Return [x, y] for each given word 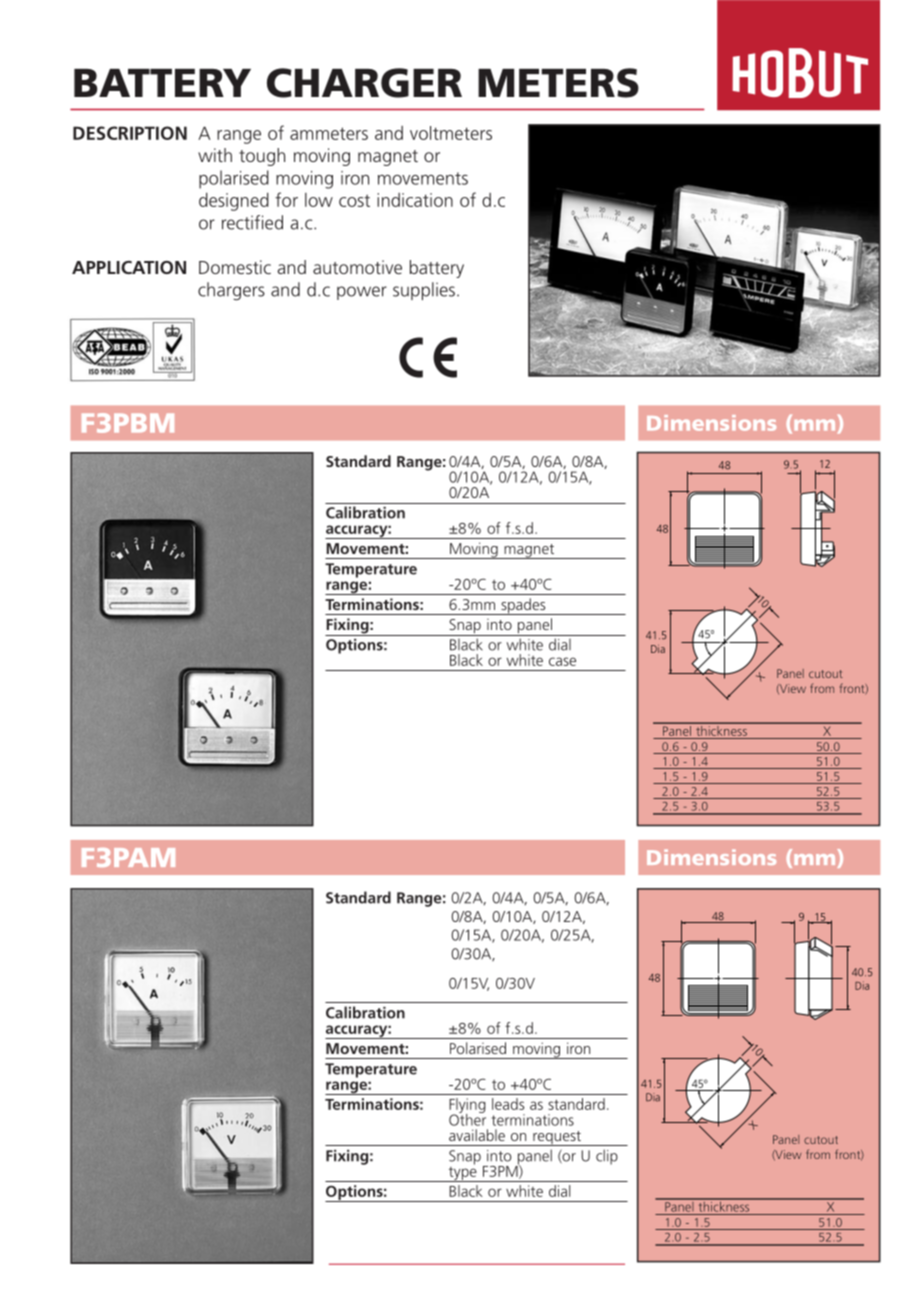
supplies [424, 291]
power [362, 293]
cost [354, 200]
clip [607, 1157]
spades [523, 606]
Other [467, 1118]
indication [415, 200]
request [557, 1138]
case [562, 661]
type [462, 1173]
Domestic [235, 267]
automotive [357, 267]
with [215, 155]
